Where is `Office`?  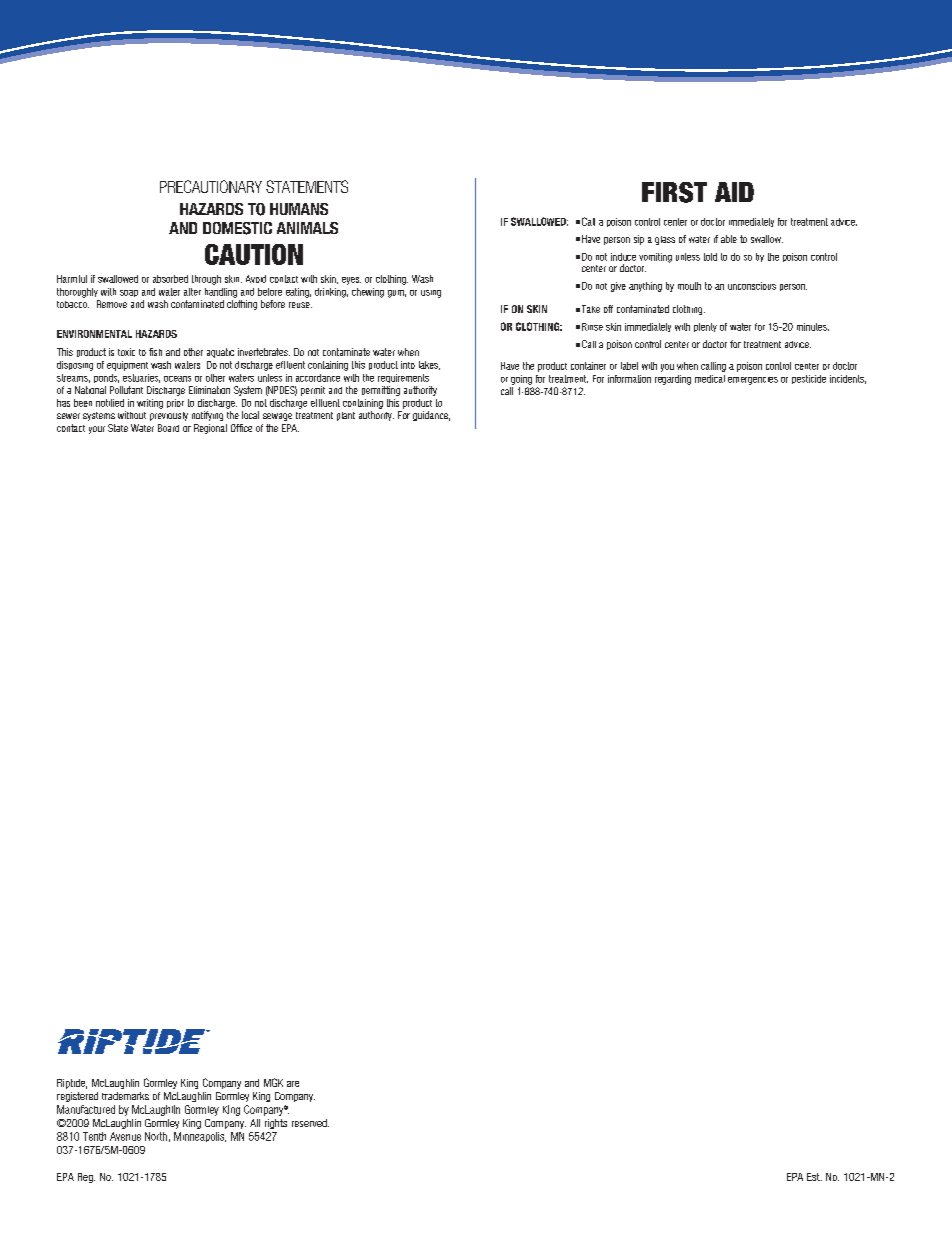 Office is located at coordinates (241, 428).
